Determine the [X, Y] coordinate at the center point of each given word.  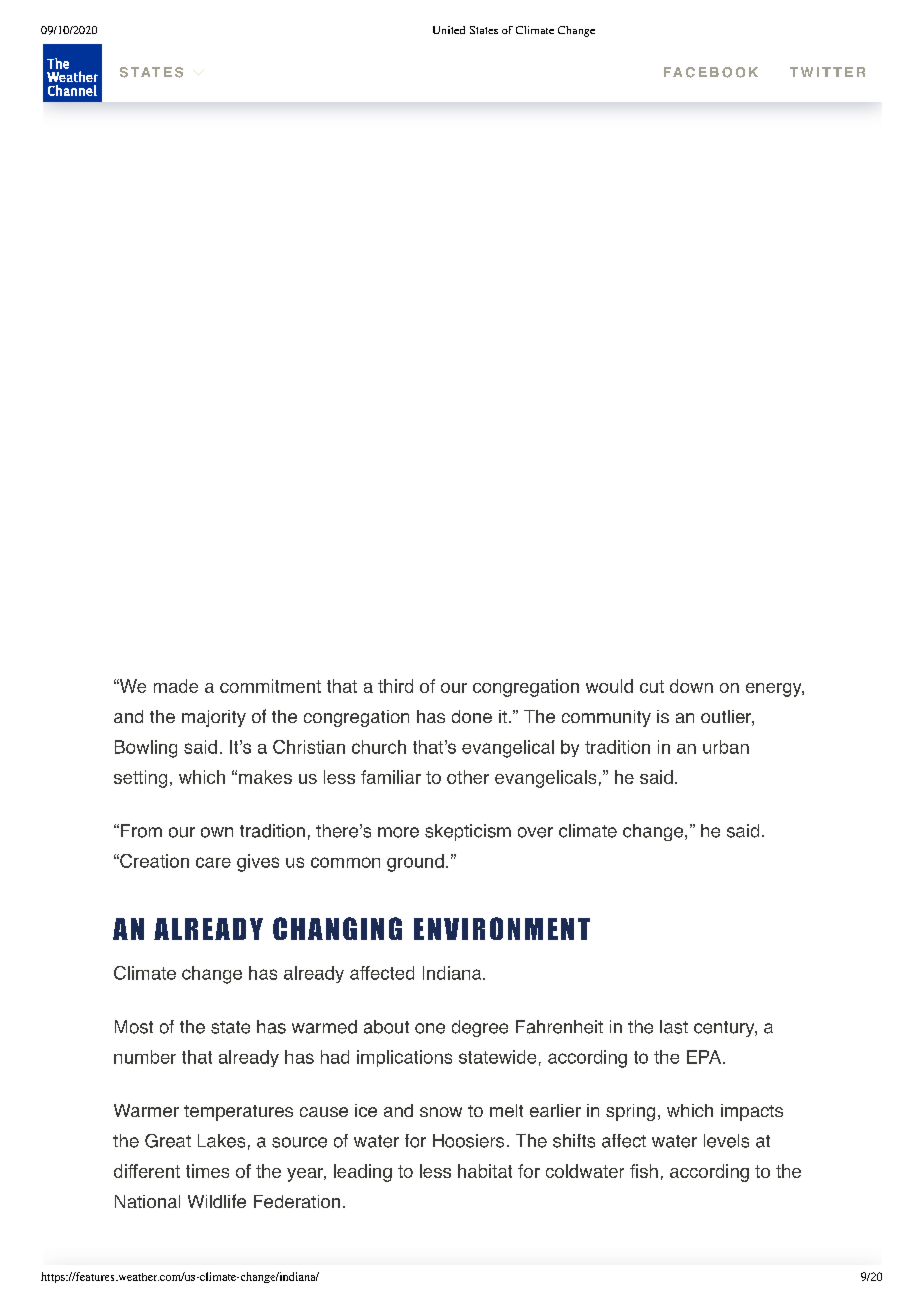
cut [652, 686]
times [207, 1171]
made [176, 686]
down [691, 686]
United [449, 30]
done [472, 716]
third [395, 686]
